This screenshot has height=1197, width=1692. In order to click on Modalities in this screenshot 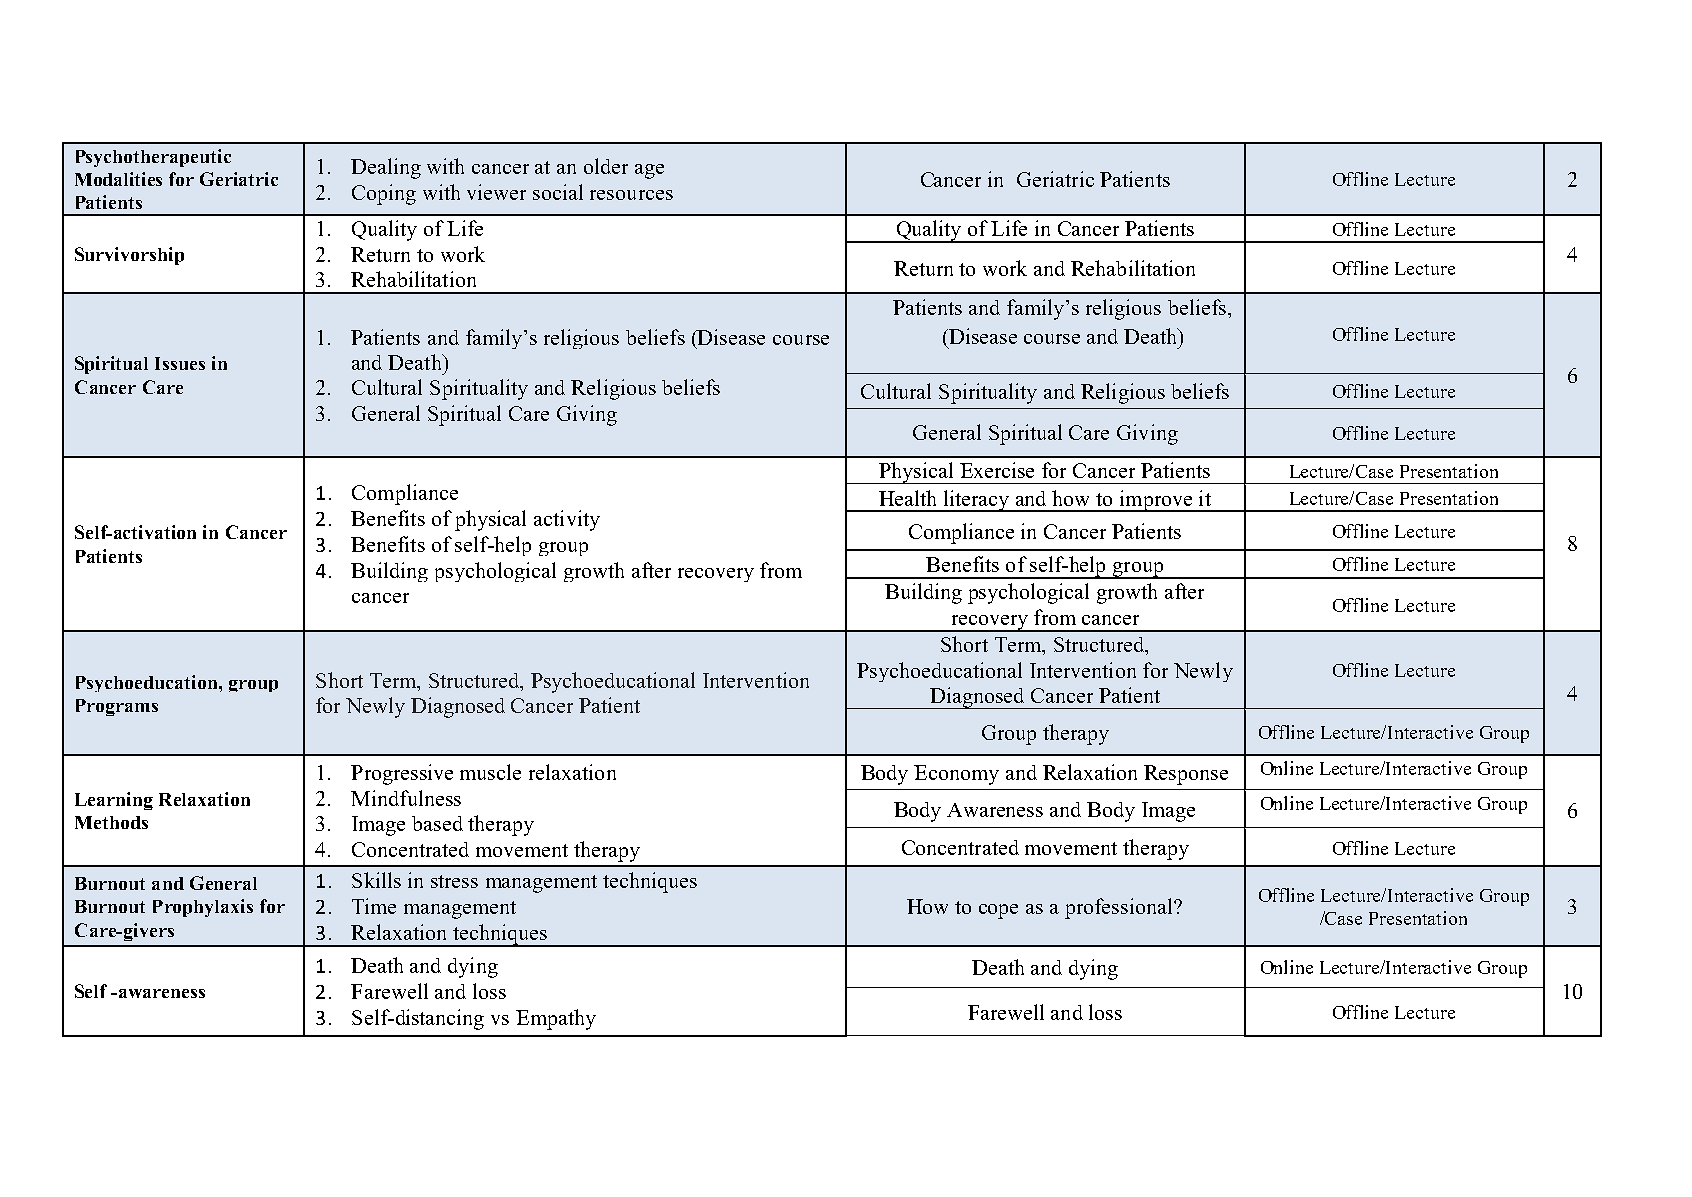, I will do `click(118, 179)`.
